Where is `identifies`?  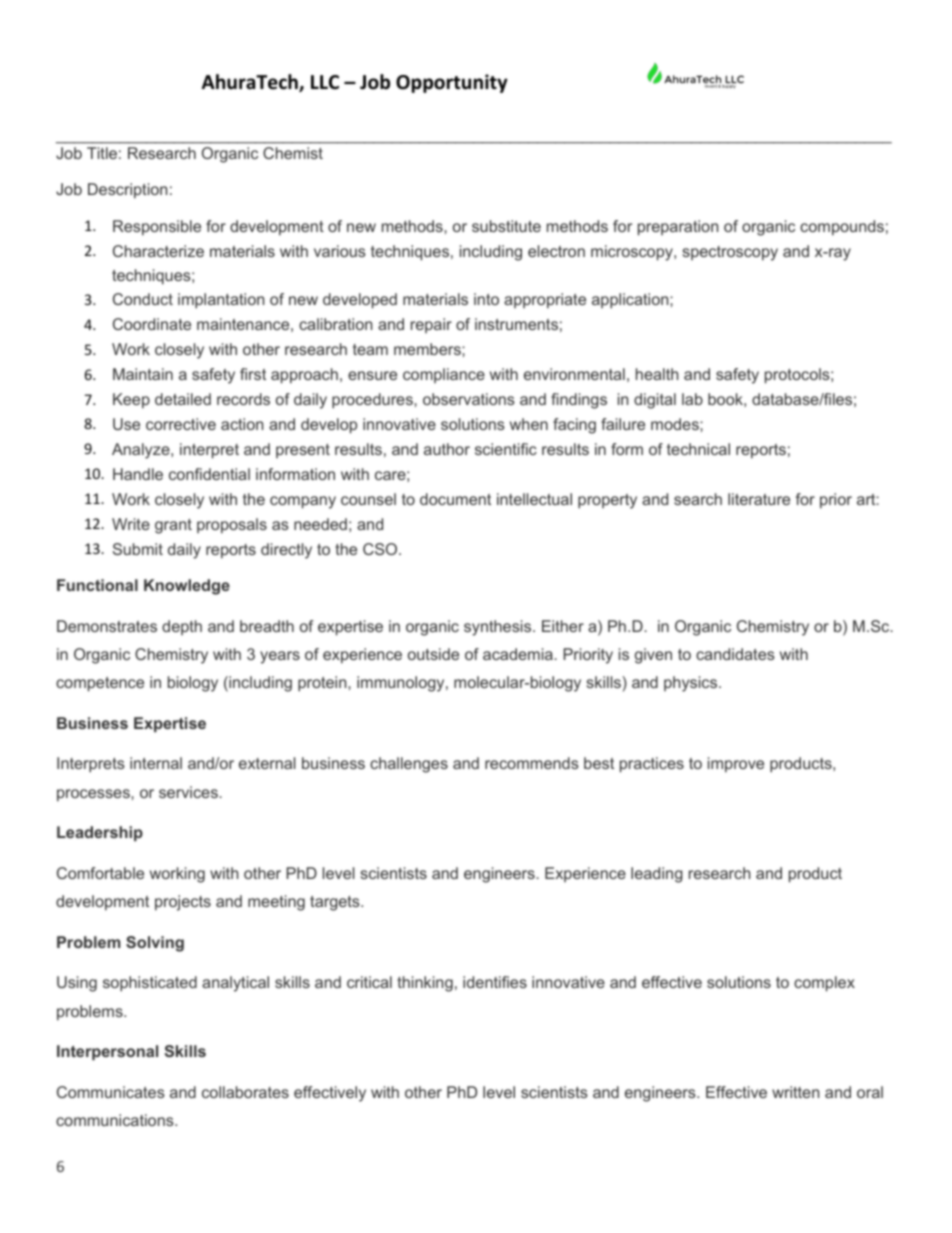 identifies is located at coordinates (495, 982).
